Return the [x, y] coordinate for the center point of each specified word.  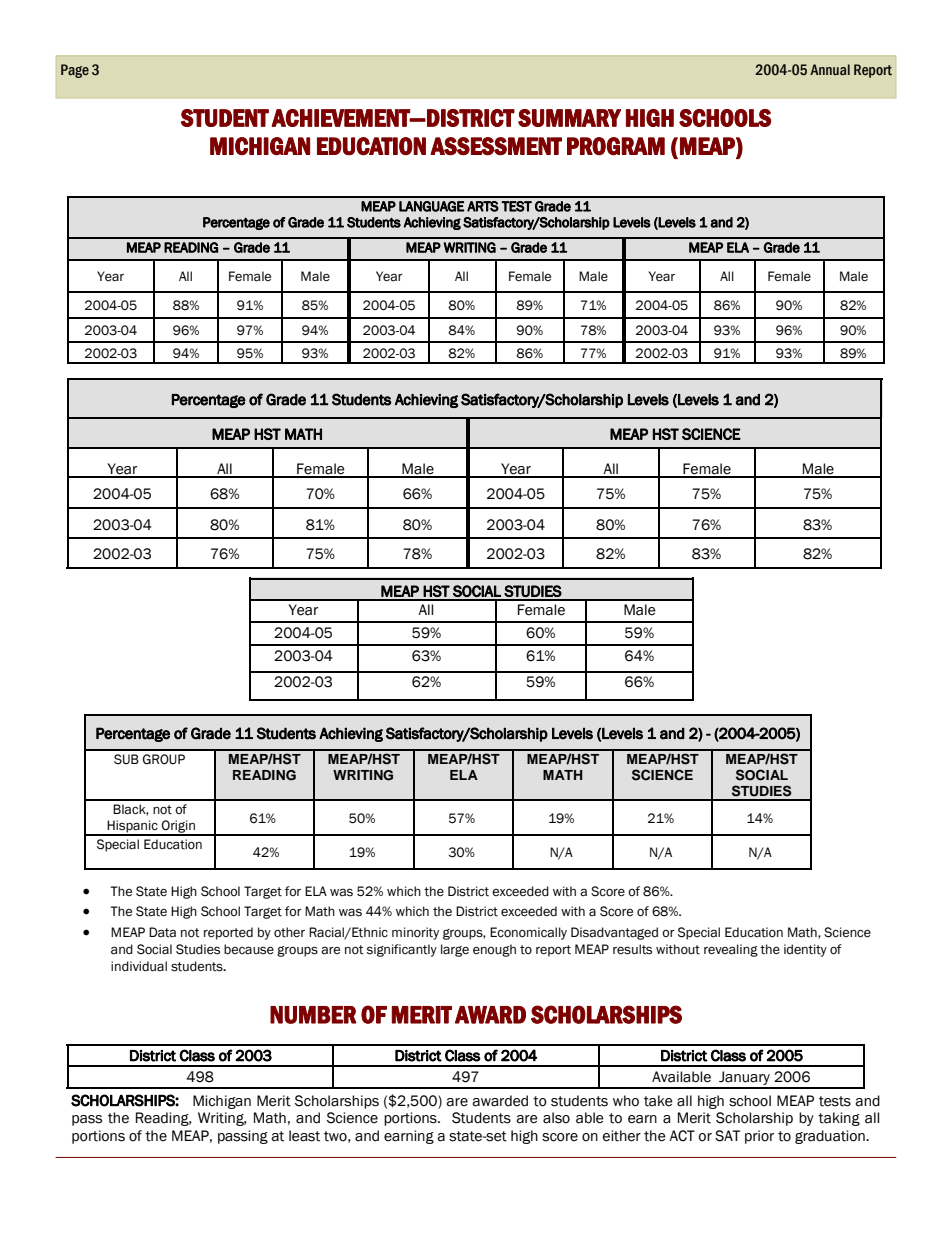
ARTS [483, 206]
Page [75, 71]
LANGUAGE [432, 206]
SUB [126, 759]
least [304, 1136]
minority [415, 933]
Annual [830, 69]
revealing [731, 950]
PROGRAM [616, 146]
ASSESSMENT [496, 146]
